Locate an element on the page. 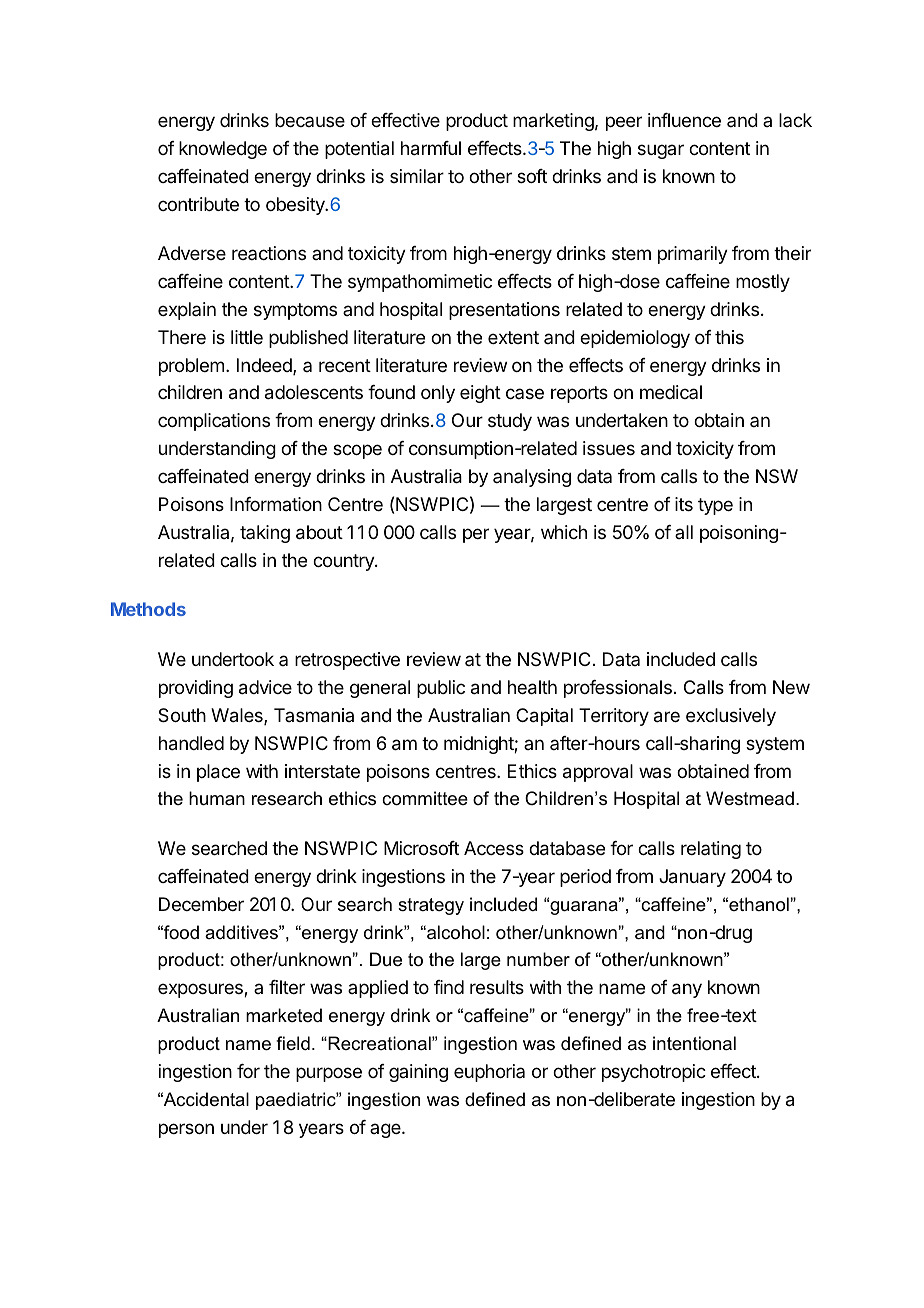  euphoria is located at coordinates (489, 1073).
